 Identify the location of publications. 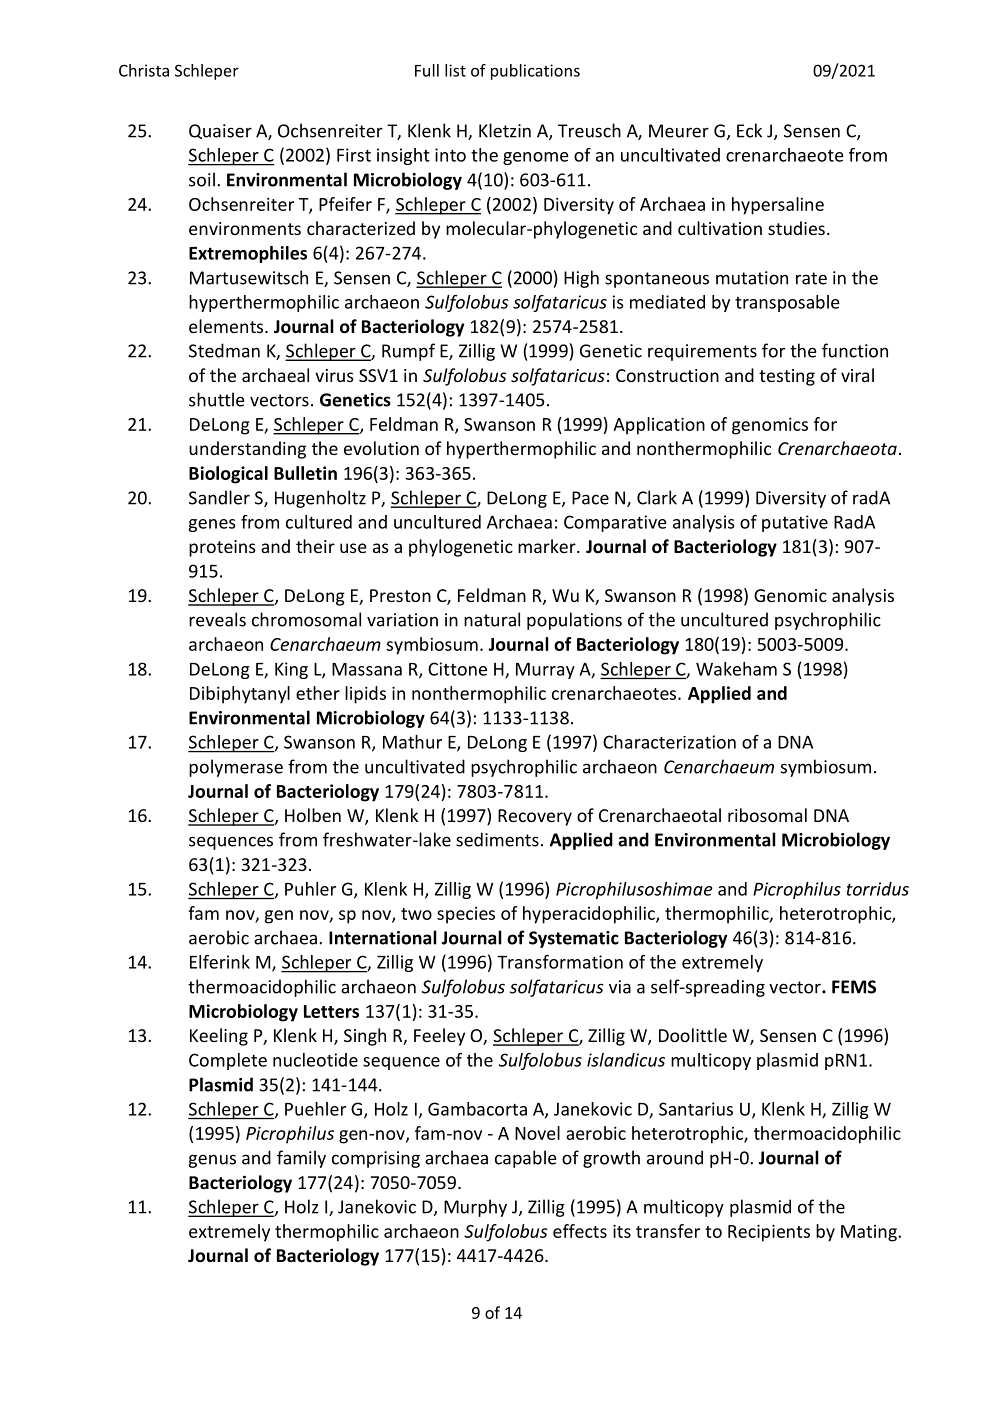
(535, 72).
